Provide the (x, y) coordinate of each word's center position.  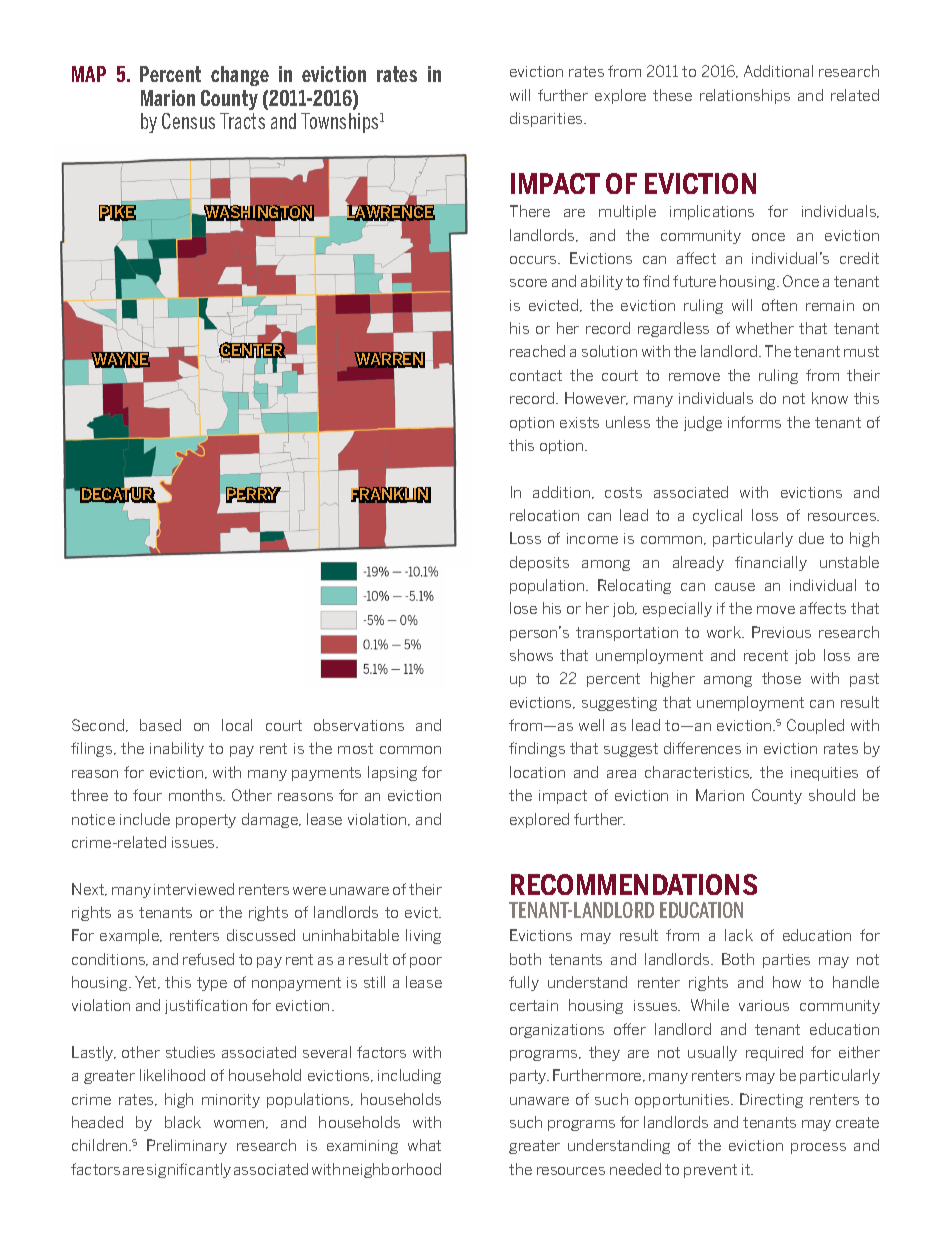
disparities (547, 119)
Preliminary (187, 1146)
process (818, 1148)
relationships (745, 96)
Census (188, 121)
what (424, 1145)
